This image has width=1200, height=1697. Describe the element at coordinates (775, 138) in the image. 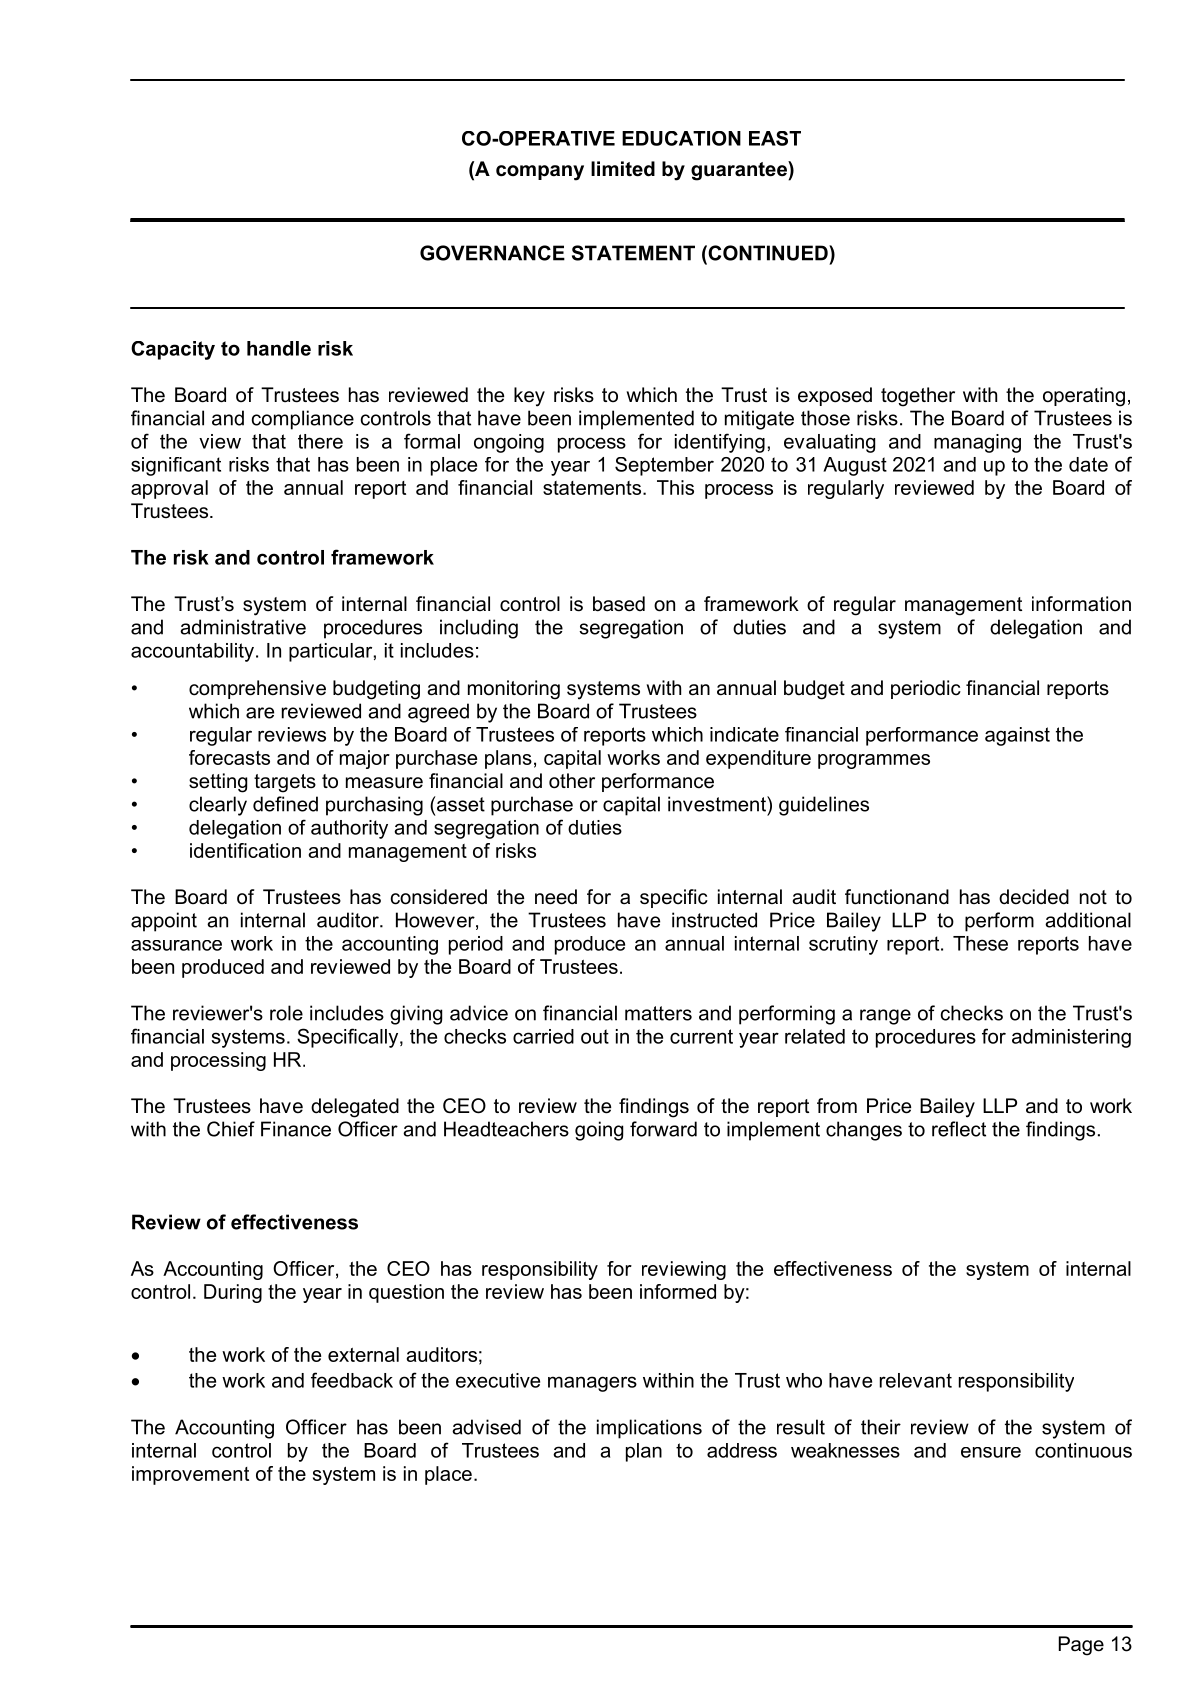

I see `EAST` at that location.
